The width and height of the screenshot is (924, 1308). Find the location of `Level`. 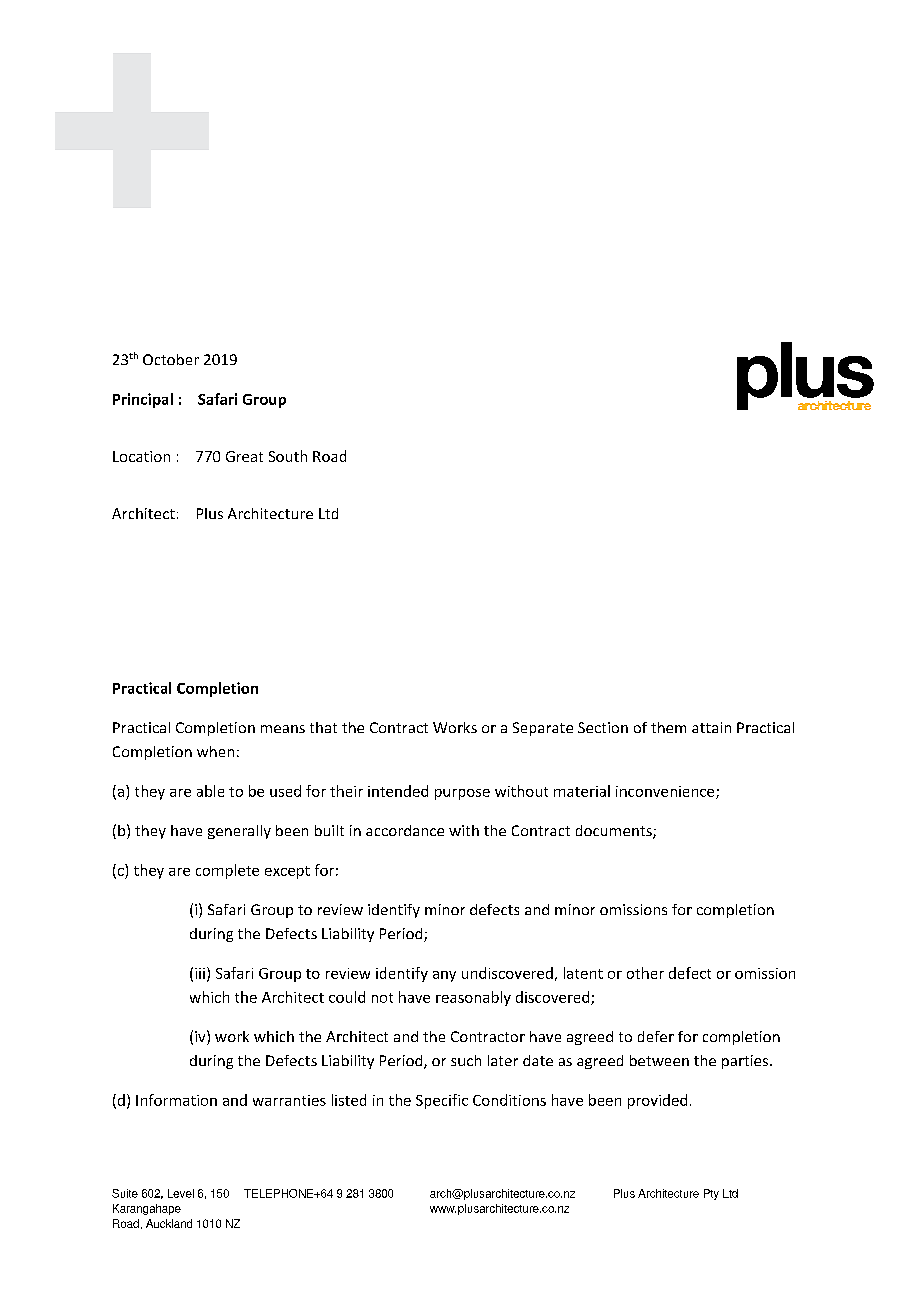

Level is located at coordinates (181, 1193).
